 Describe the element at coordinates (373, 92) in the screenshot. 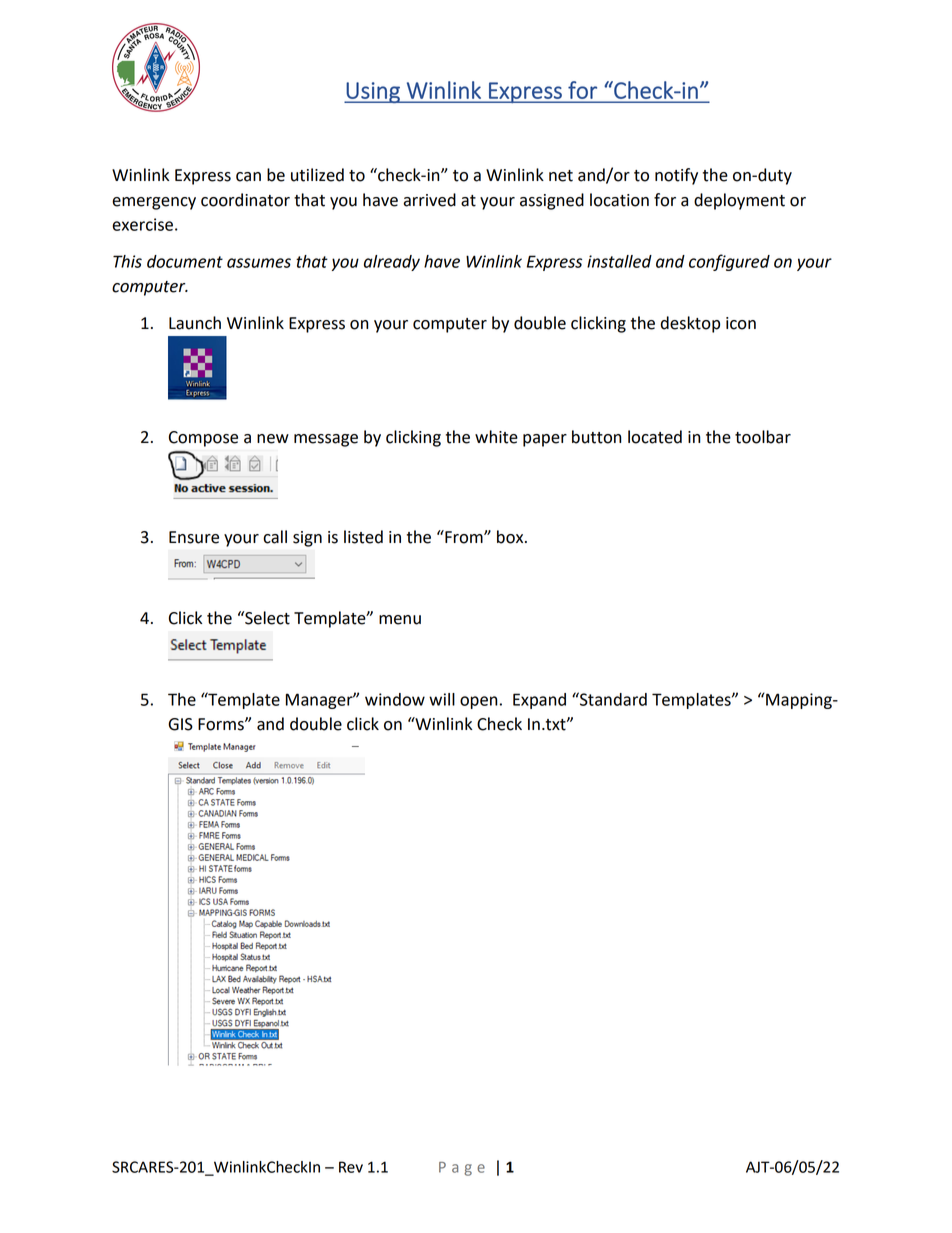

I see `Using` at that location.
